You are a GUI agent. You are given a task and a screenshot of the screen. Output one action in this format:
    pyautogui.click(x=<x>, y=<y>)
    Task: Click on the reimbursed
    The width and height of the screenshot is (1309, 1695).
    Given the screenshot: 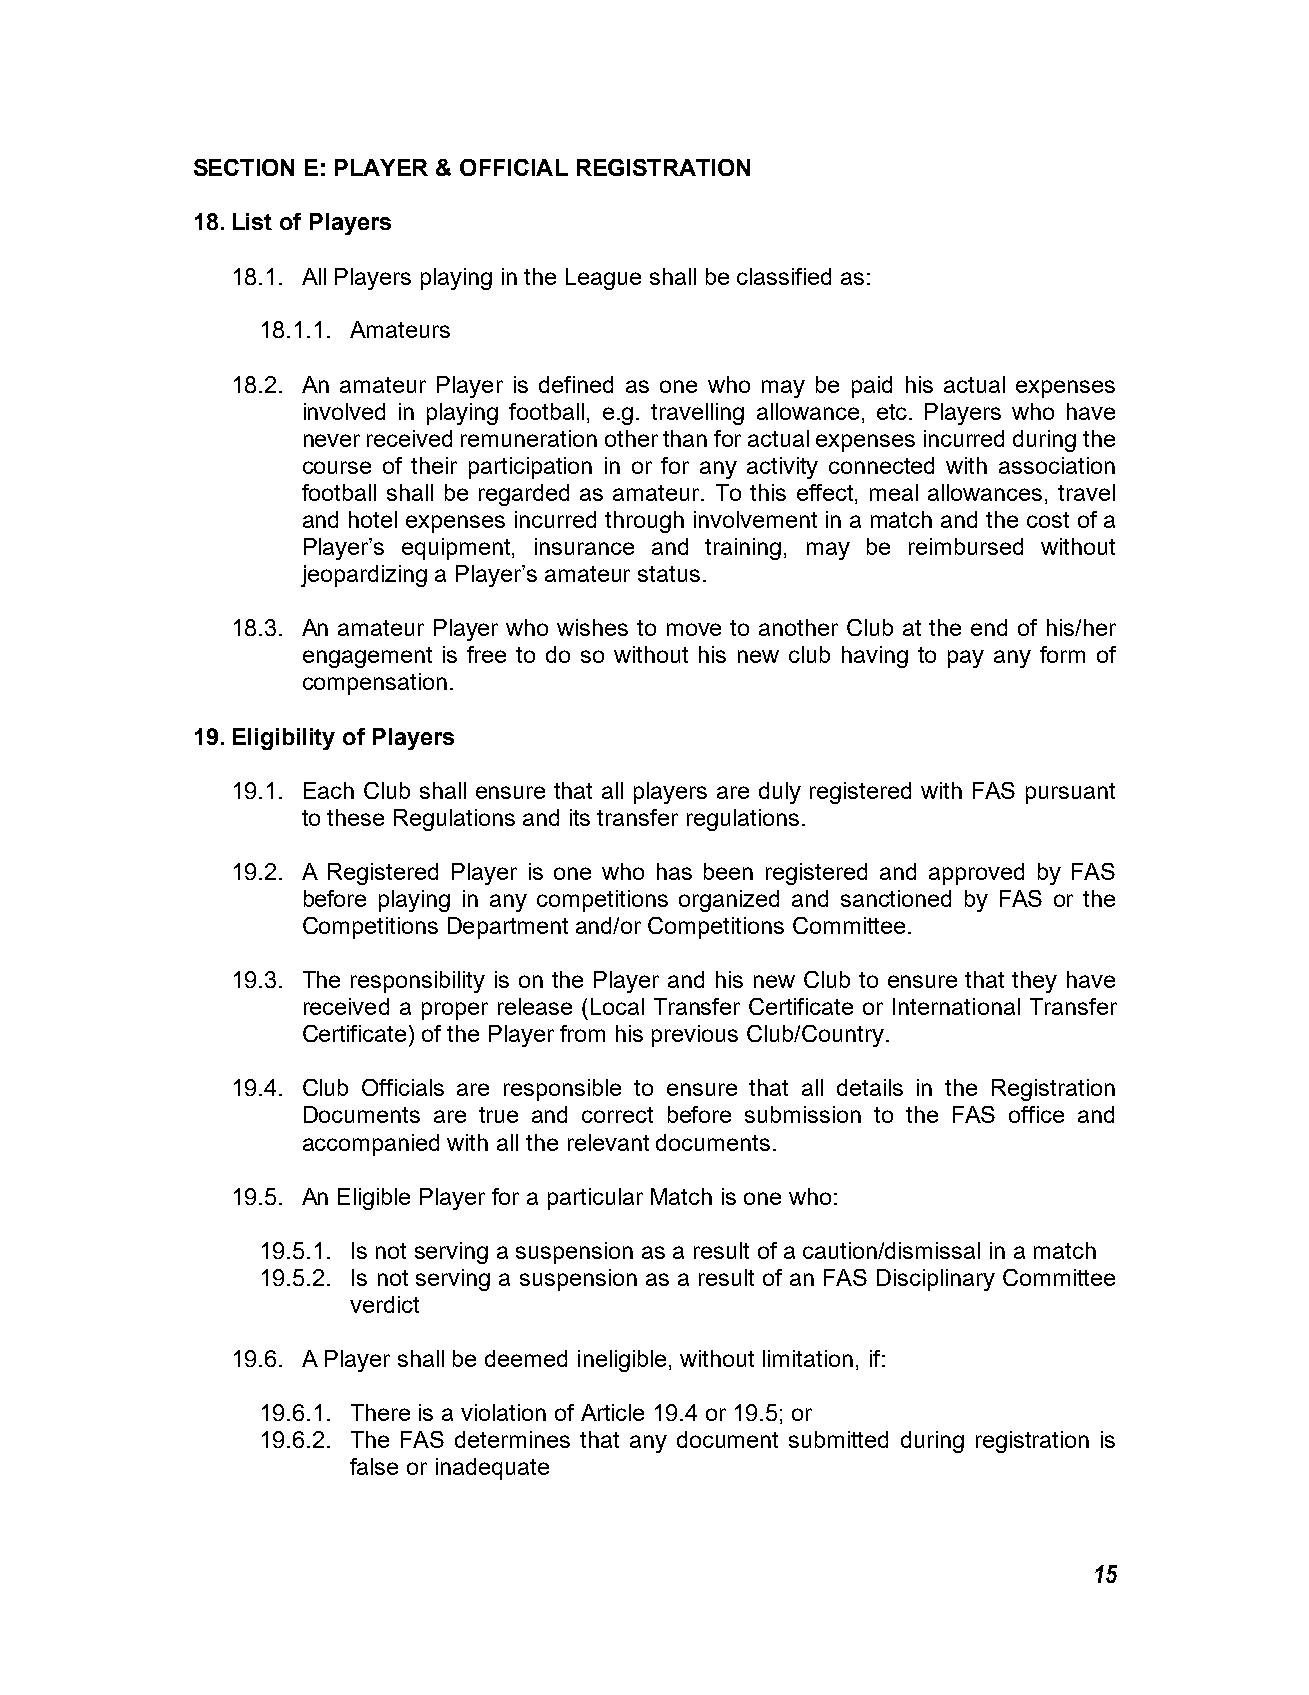 What is the action you would take?
    pyautogui.click(x=966, y=546)
